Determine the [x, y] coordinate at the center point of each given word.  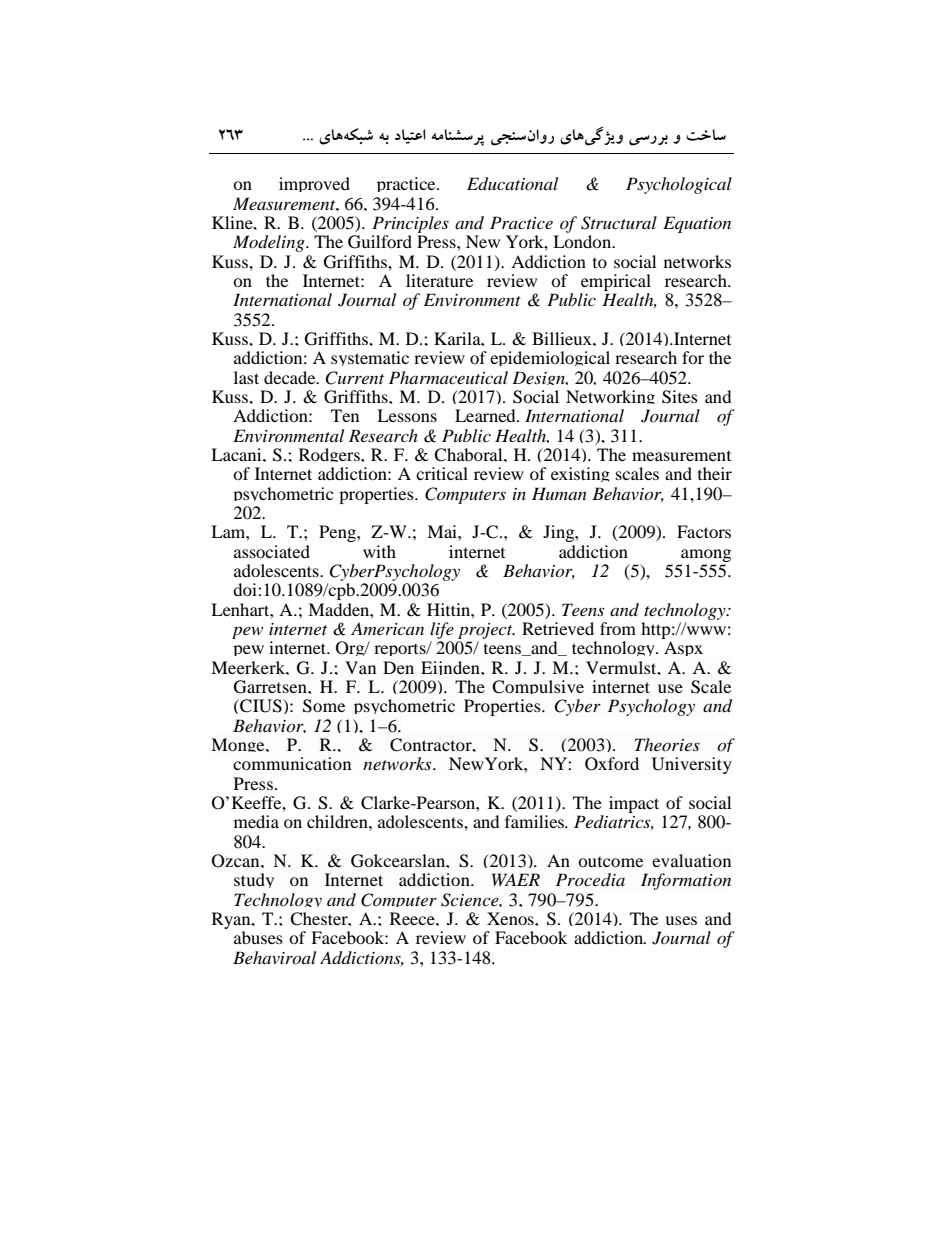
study [254, 880]
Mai [443, 531]
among [706, 555]
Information [686, 881]
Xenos [511, 918]
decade [291, 377]
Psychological [679, 185]
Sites [680, 397]
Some [324, 706]
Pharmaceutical [448, 377]
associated [272, 551]
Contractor [432, 745]
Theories [667, 744]
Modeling [270, 243]
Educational [512, 184]
